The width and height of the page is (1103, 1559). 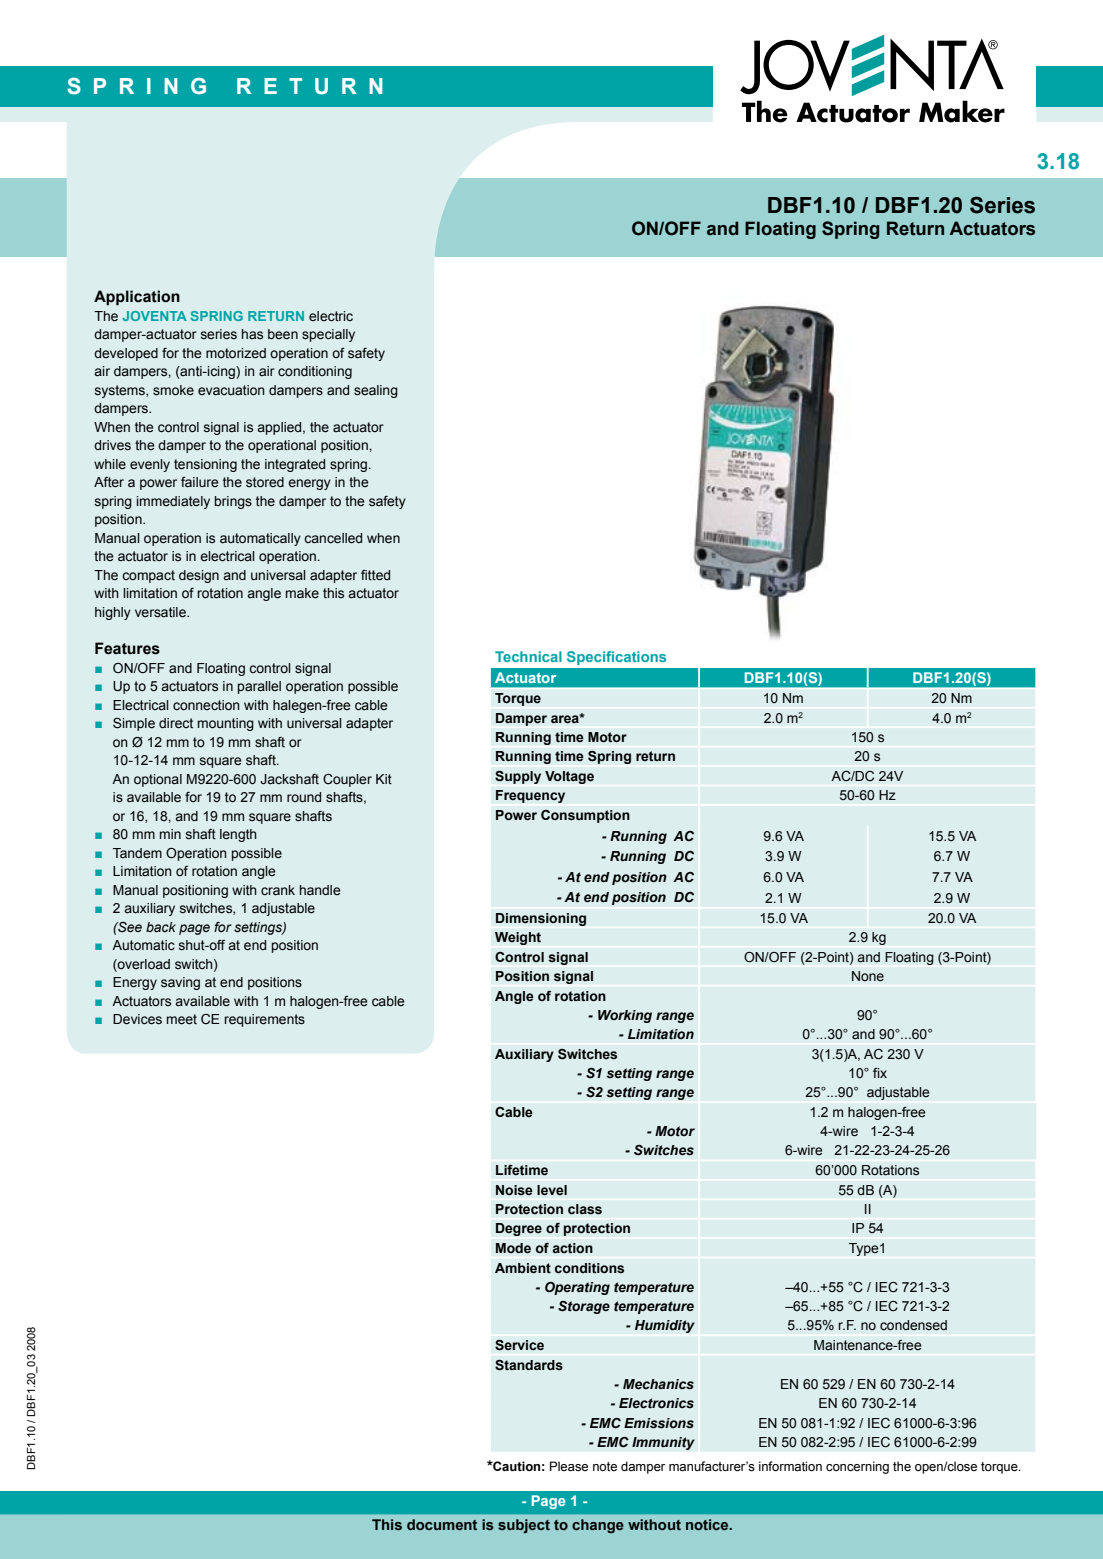 What do you see at coordinates (442, 1524) in the page?
I see `document` at bounding box center [442, 1524].
